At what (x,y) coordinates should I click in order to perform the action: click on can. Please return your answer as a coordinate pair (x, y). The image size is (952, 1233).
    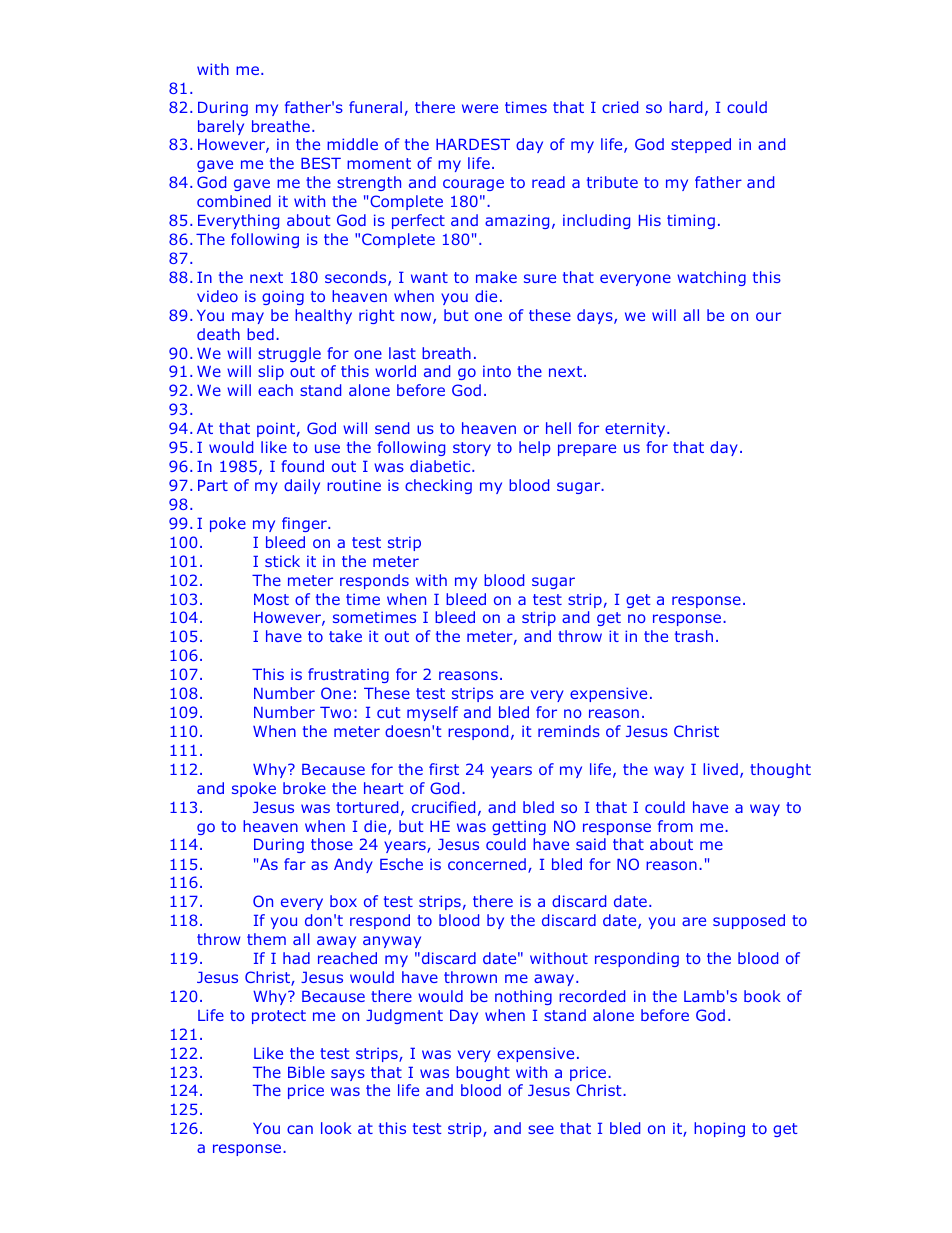
    Looking at the image, I should click on (300, 1129).
